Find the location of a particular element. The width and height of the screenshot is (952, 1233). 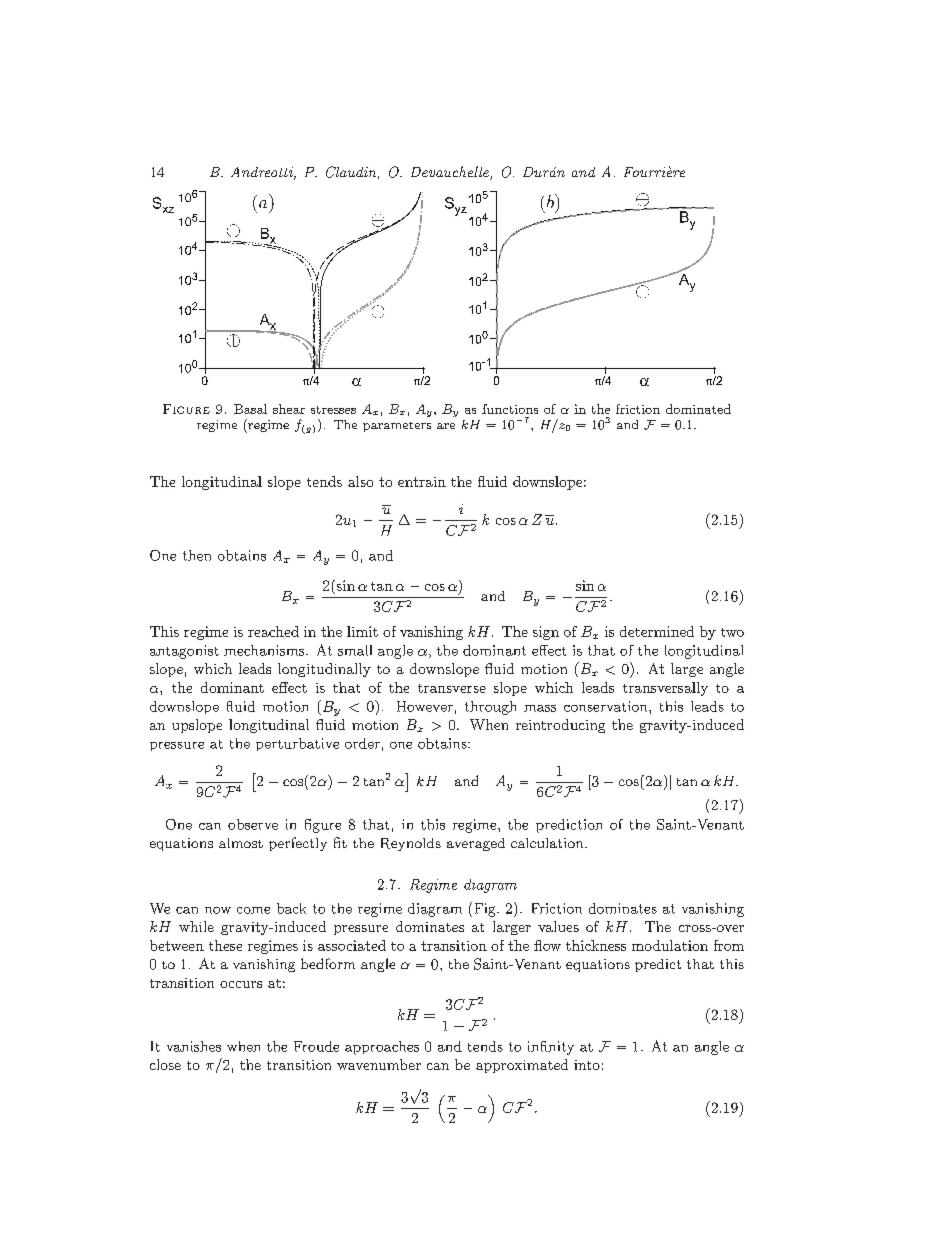

averaged is located at coordinates (476, 844).
